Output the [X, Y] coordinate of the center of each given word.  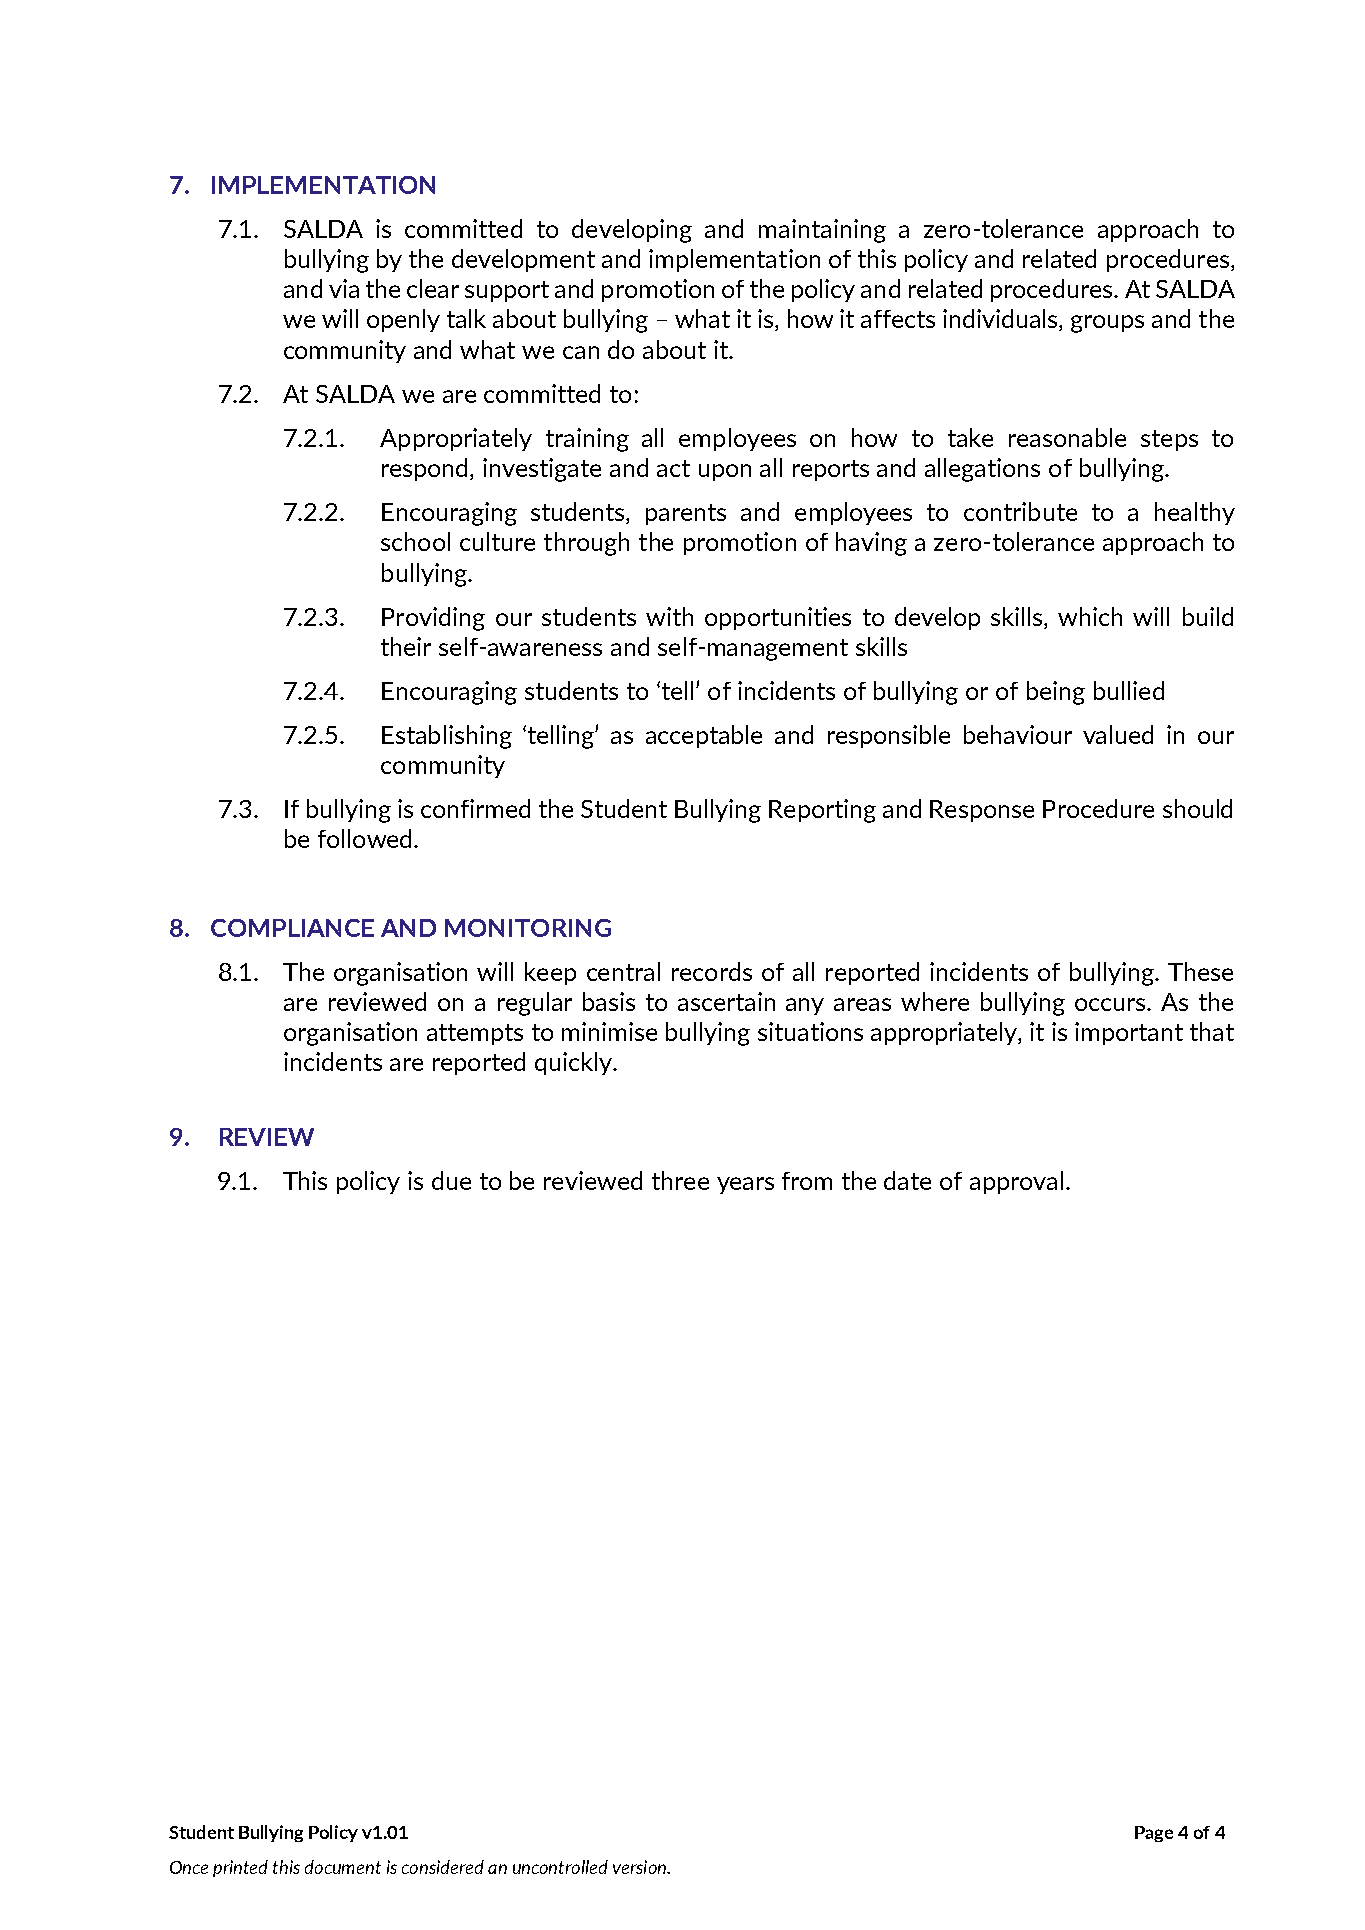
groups [1107, 324]
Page [1154, 1834]
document [343, 1867]
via [344, 288]
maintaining [822, 231]
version [640, 1867]
